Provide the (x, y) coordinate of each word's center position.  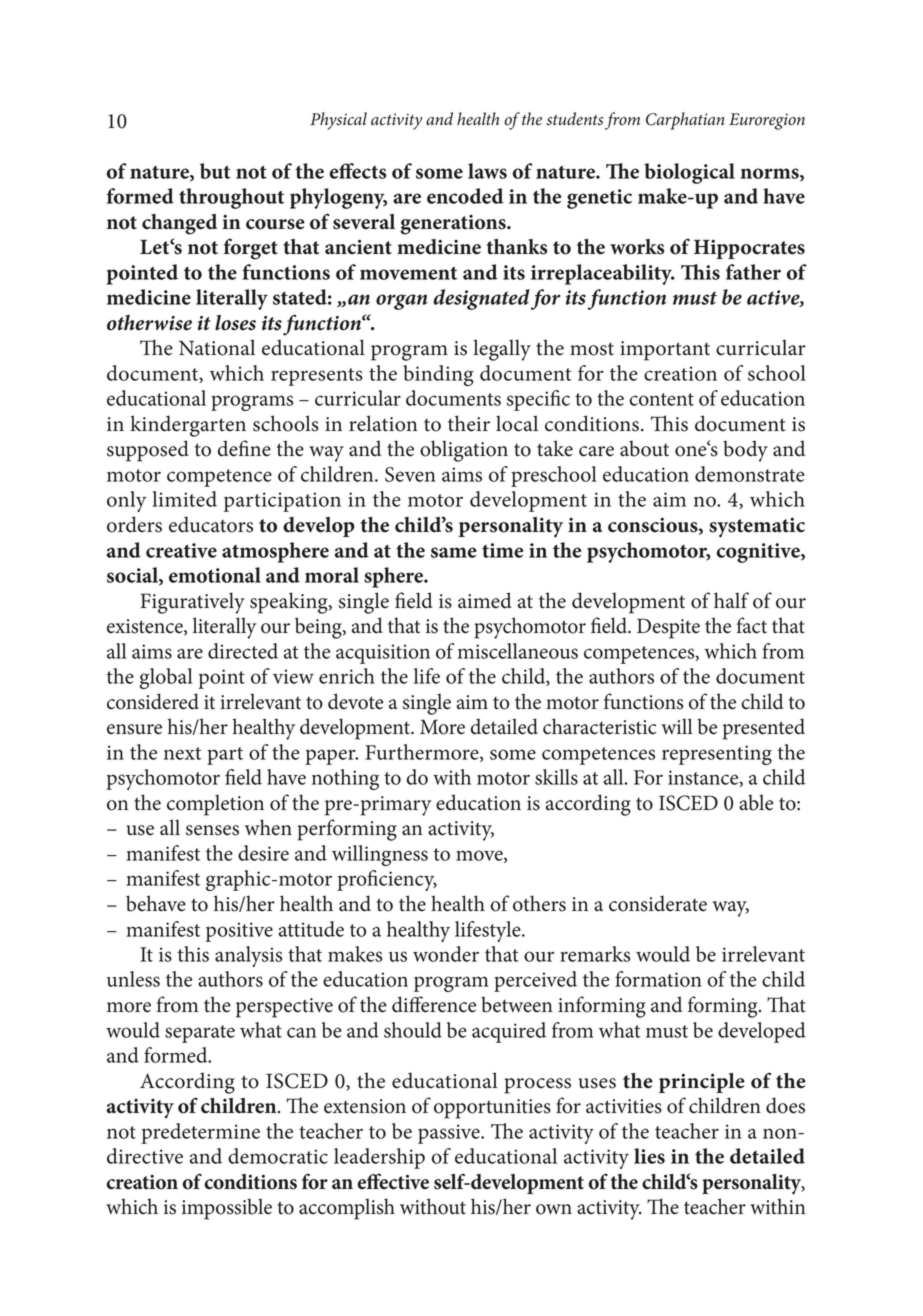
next (182, 753)
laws (487, 171)
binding (438, 375)
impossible (227, 1209)
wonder (446, 954)
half (731, 600)
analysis (248, 956)
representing (717, 755)
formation (658, 979)
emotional (215, 575)
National (217, 347)
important (665, 351)
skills (556, 777)
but (215, 171)
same (454, 552)
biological (689, 173)
